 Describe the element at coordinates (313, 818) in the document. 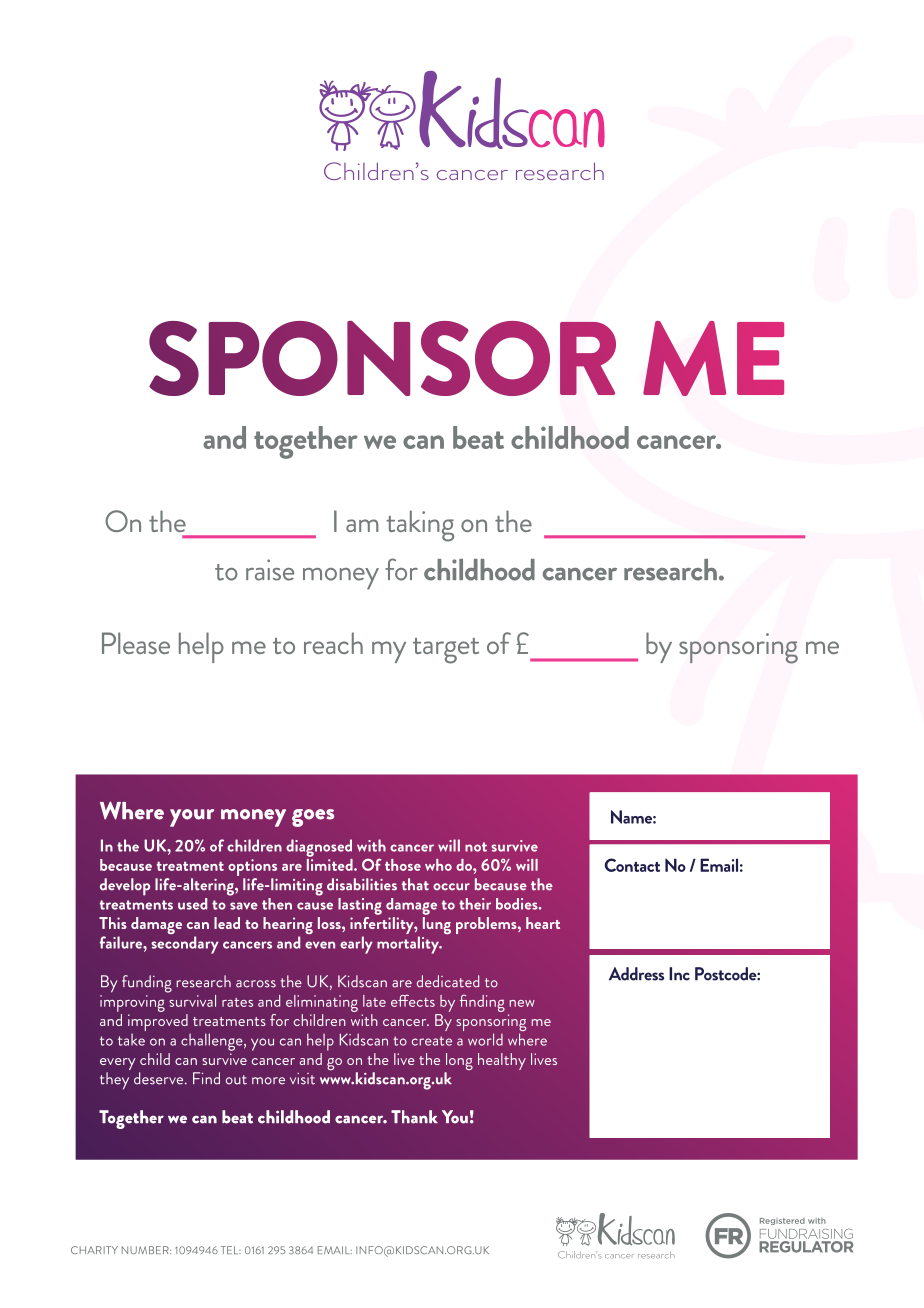

I see `goes` at that location.
